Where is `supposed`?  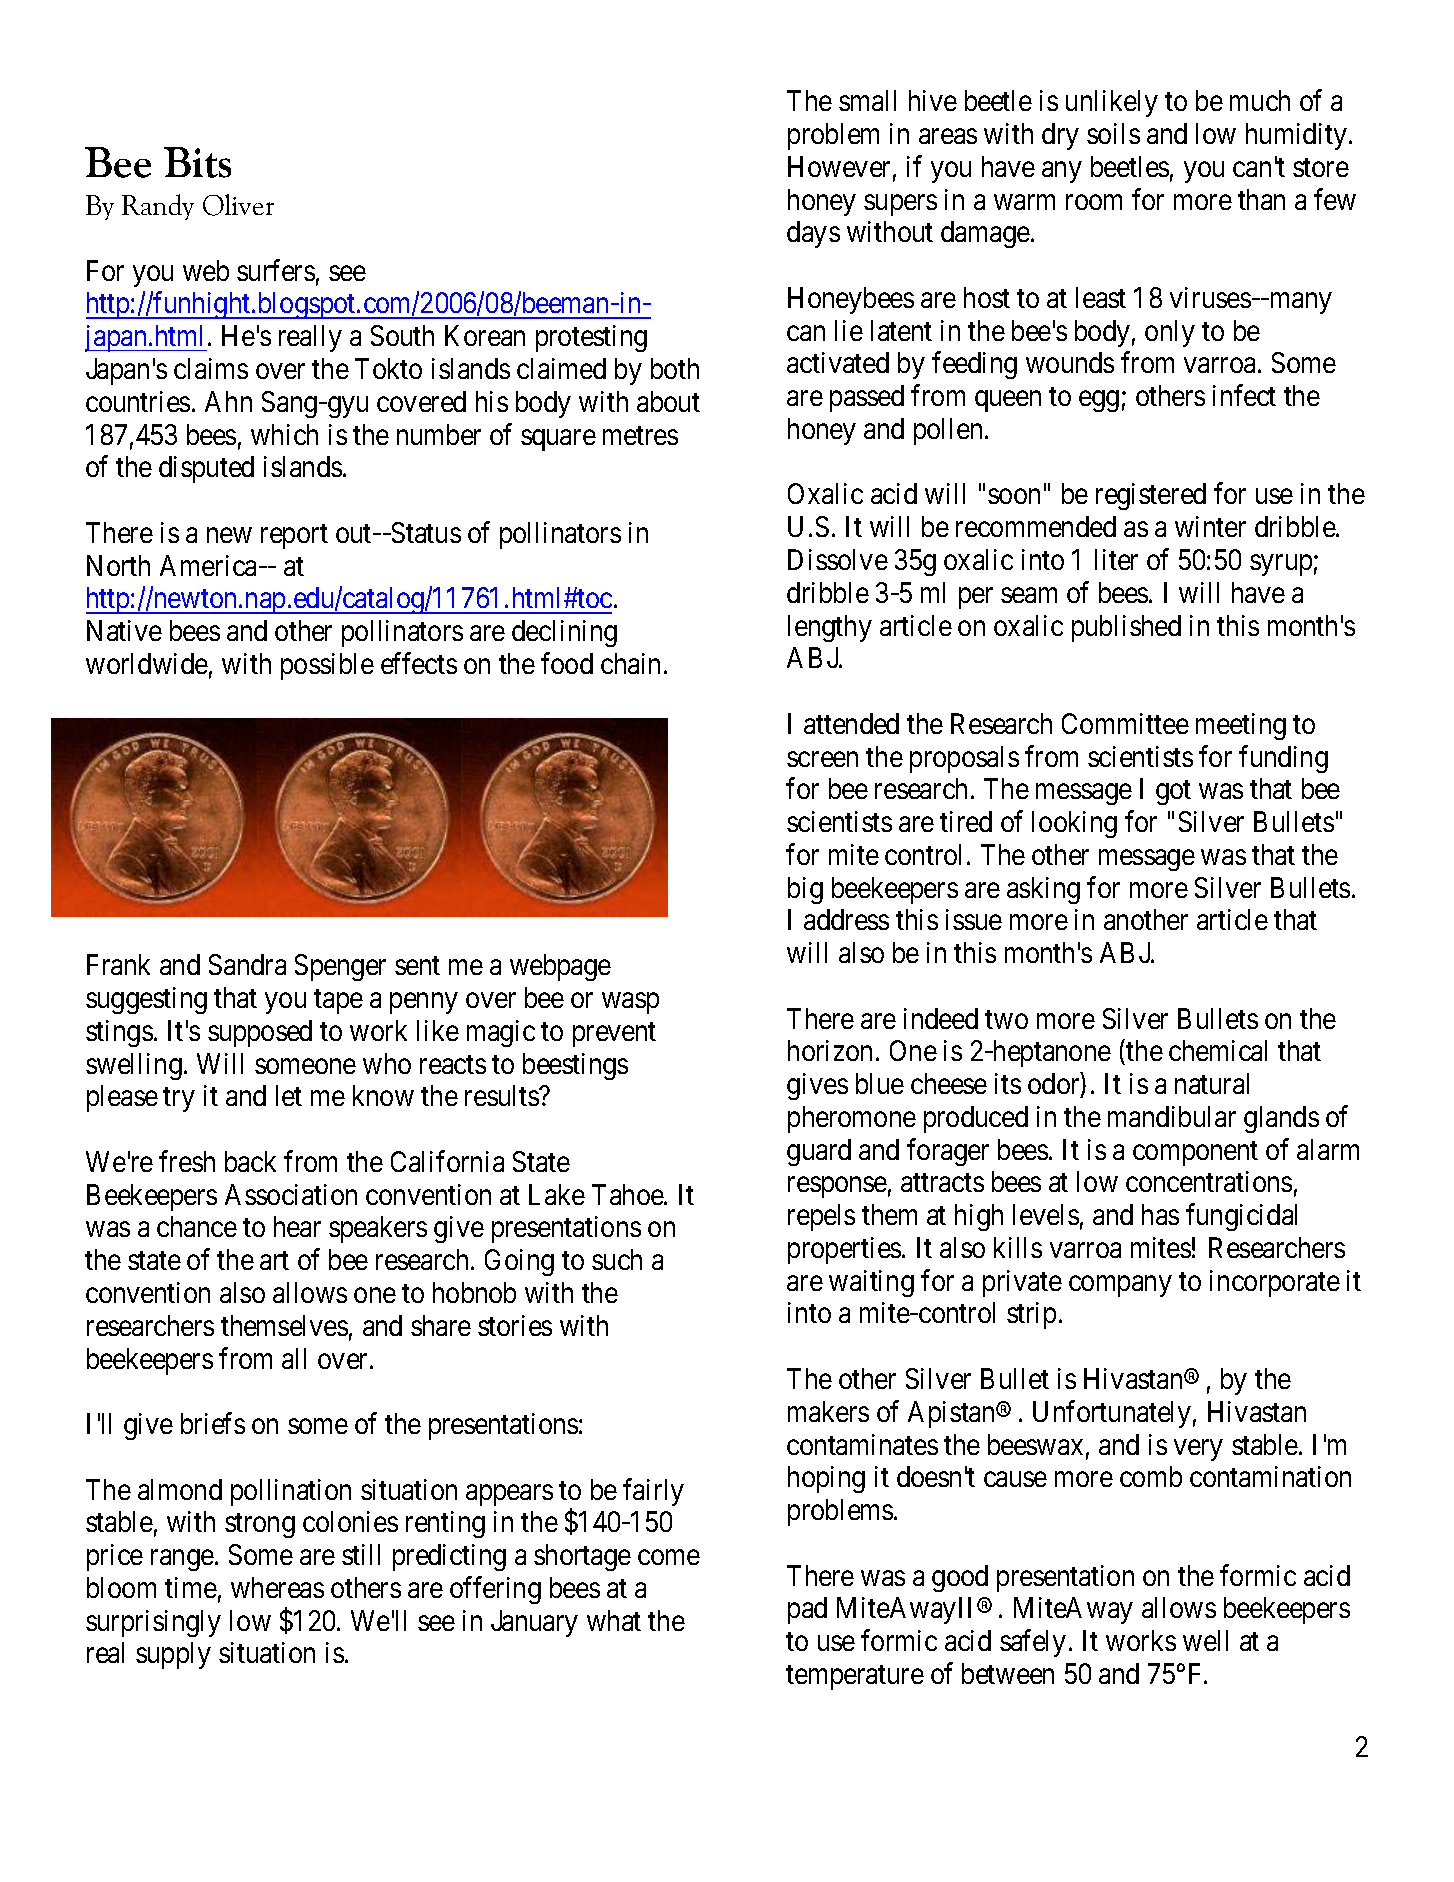
supposed is located at coordinates (260, 1033).
